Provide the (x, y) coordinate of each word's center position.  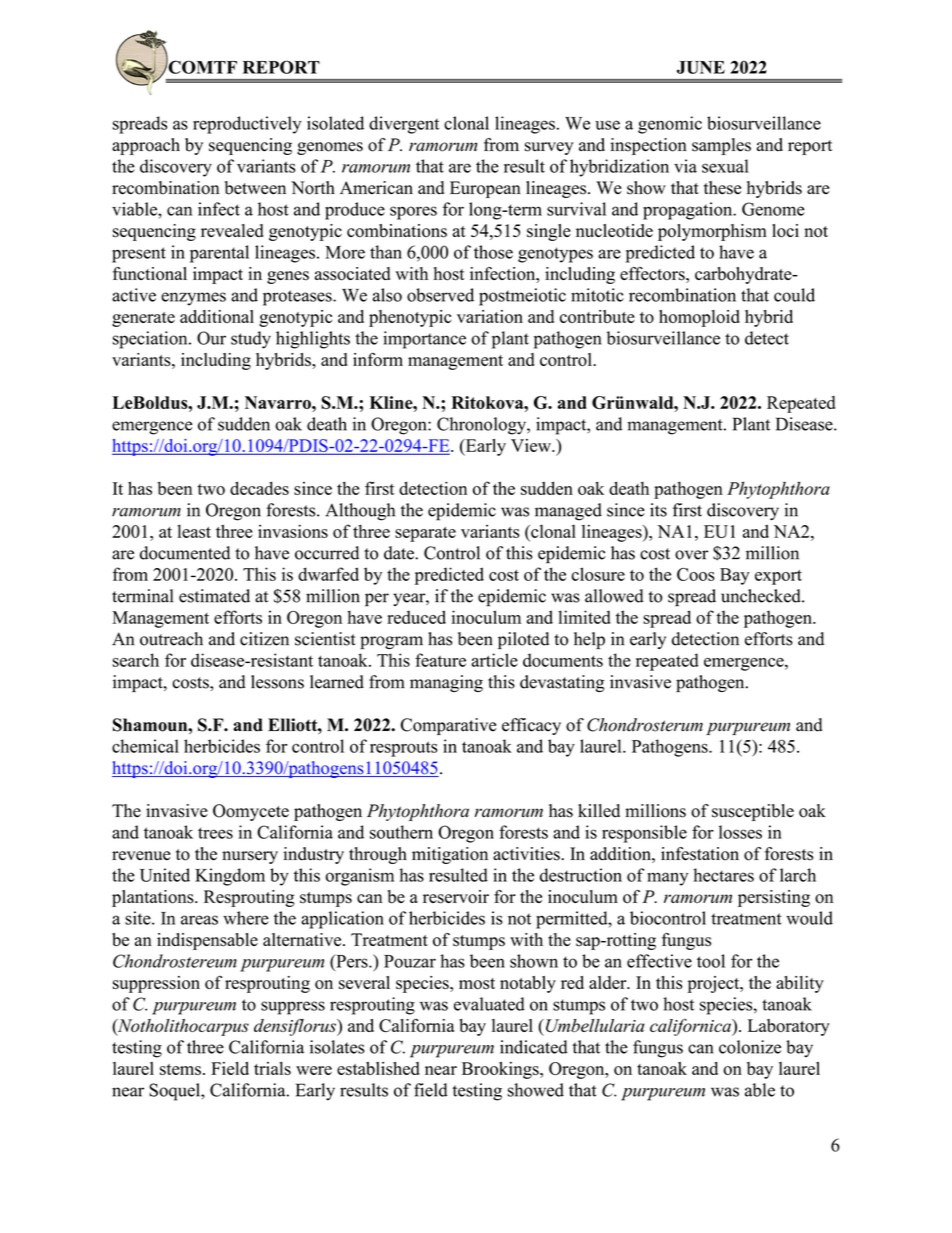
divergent (404, 125)
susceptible (753, 812)
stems (180, 1069)
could (794, 295)
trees (215, 833)
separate (425, 534)
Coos (696, 574)
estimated (214, 596)
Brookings (501, 1070)
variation (490, 316)
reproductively (247, 125)
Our (211, 338)
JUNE (701, 67)
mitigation (450, 855)
